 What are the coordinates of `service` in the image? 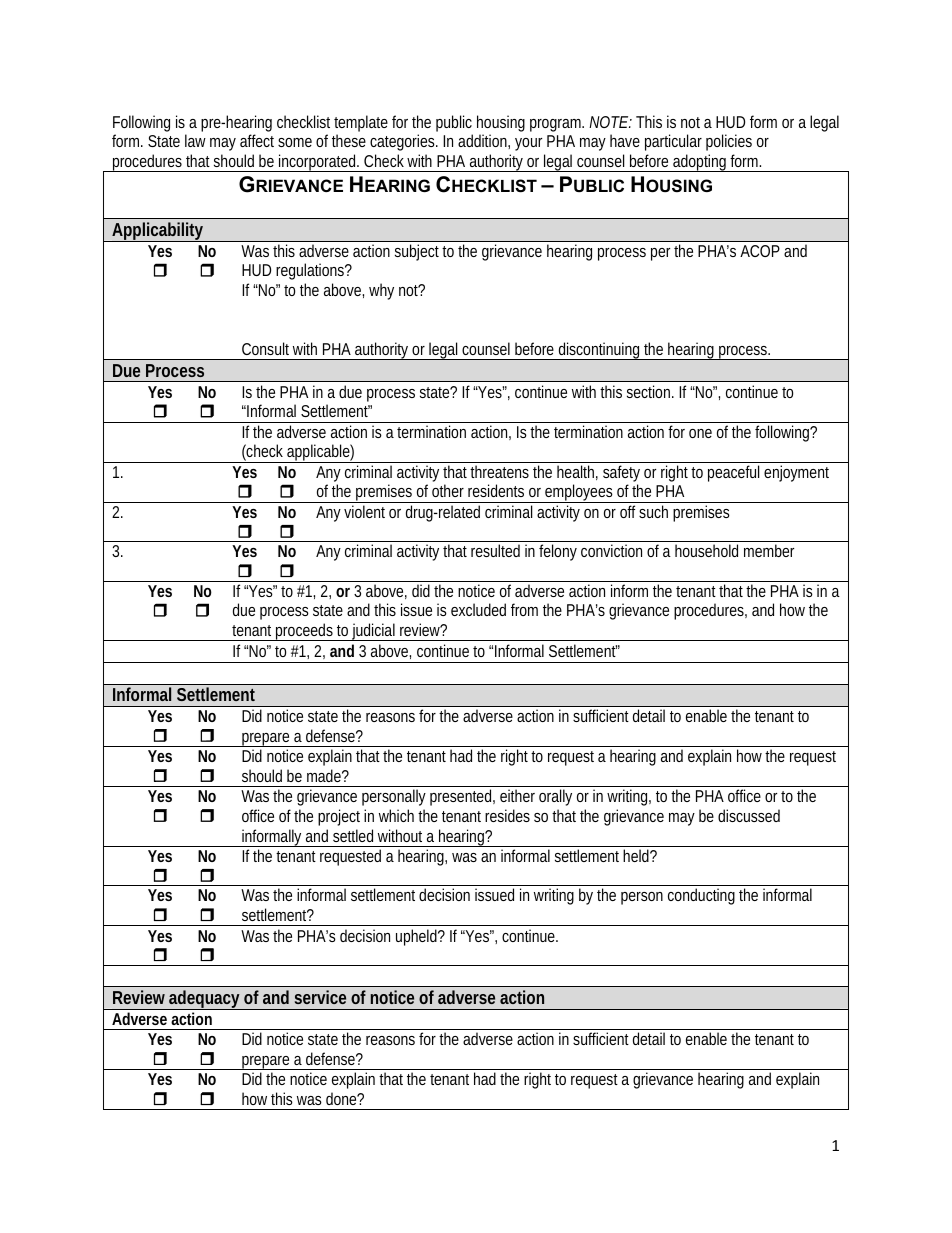 It's located at (320, 997).
